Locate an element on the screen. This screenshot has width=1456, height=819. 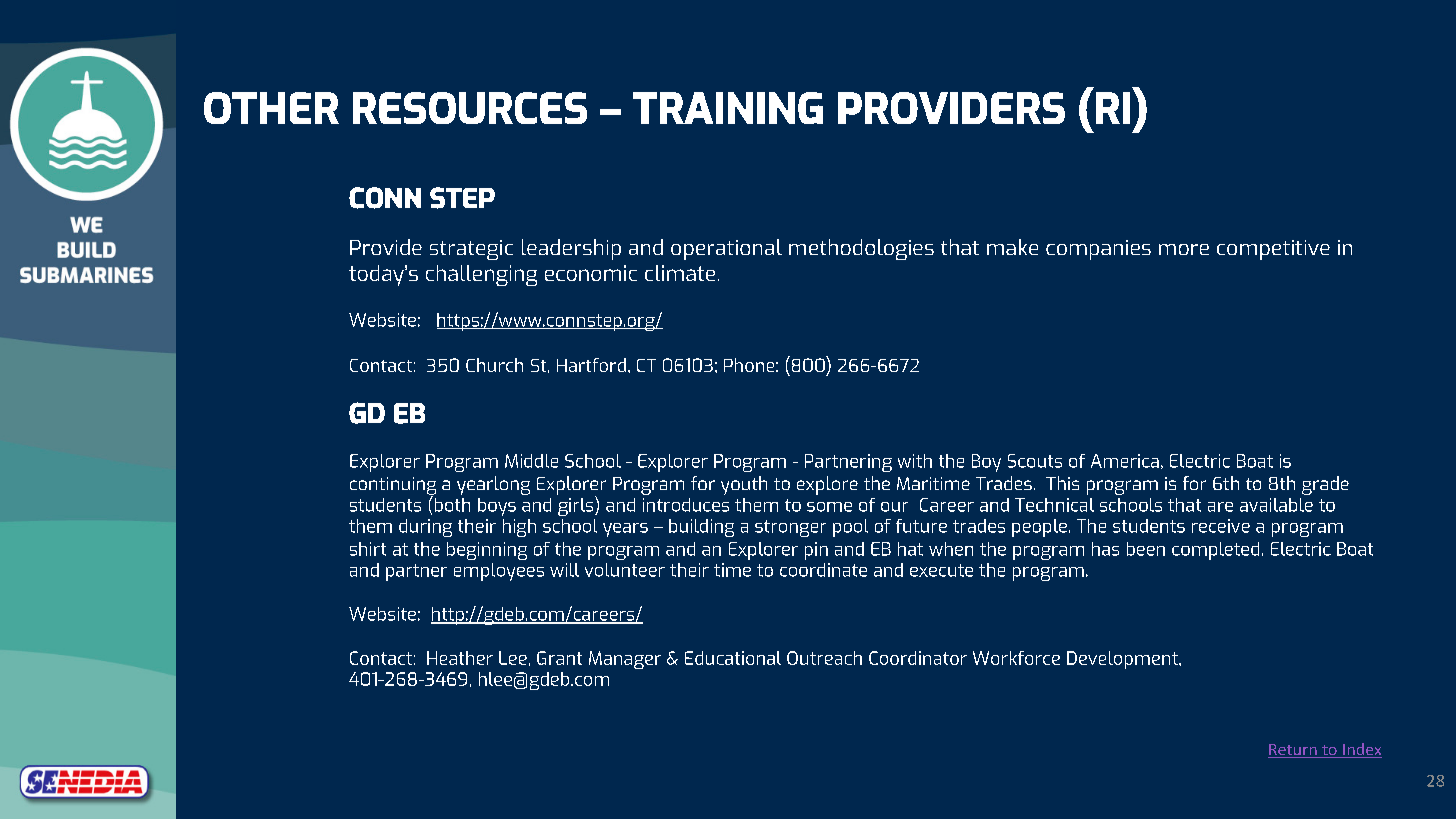
more is located at coordinates (1184, 249).
